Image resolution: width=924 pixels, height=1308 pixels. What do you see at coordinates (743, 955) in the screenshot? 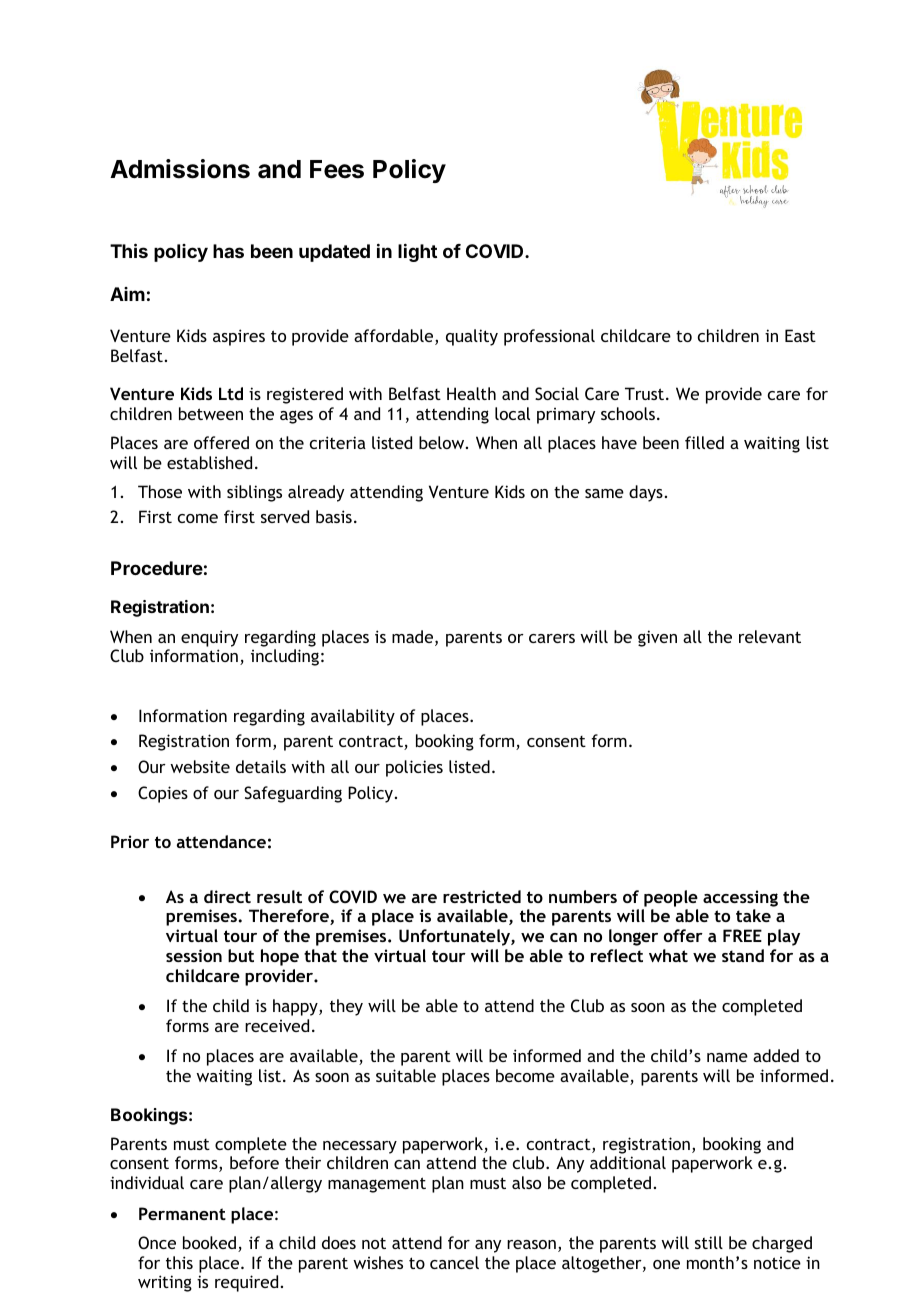
I see `stand` at bounding box center [743, 955].
